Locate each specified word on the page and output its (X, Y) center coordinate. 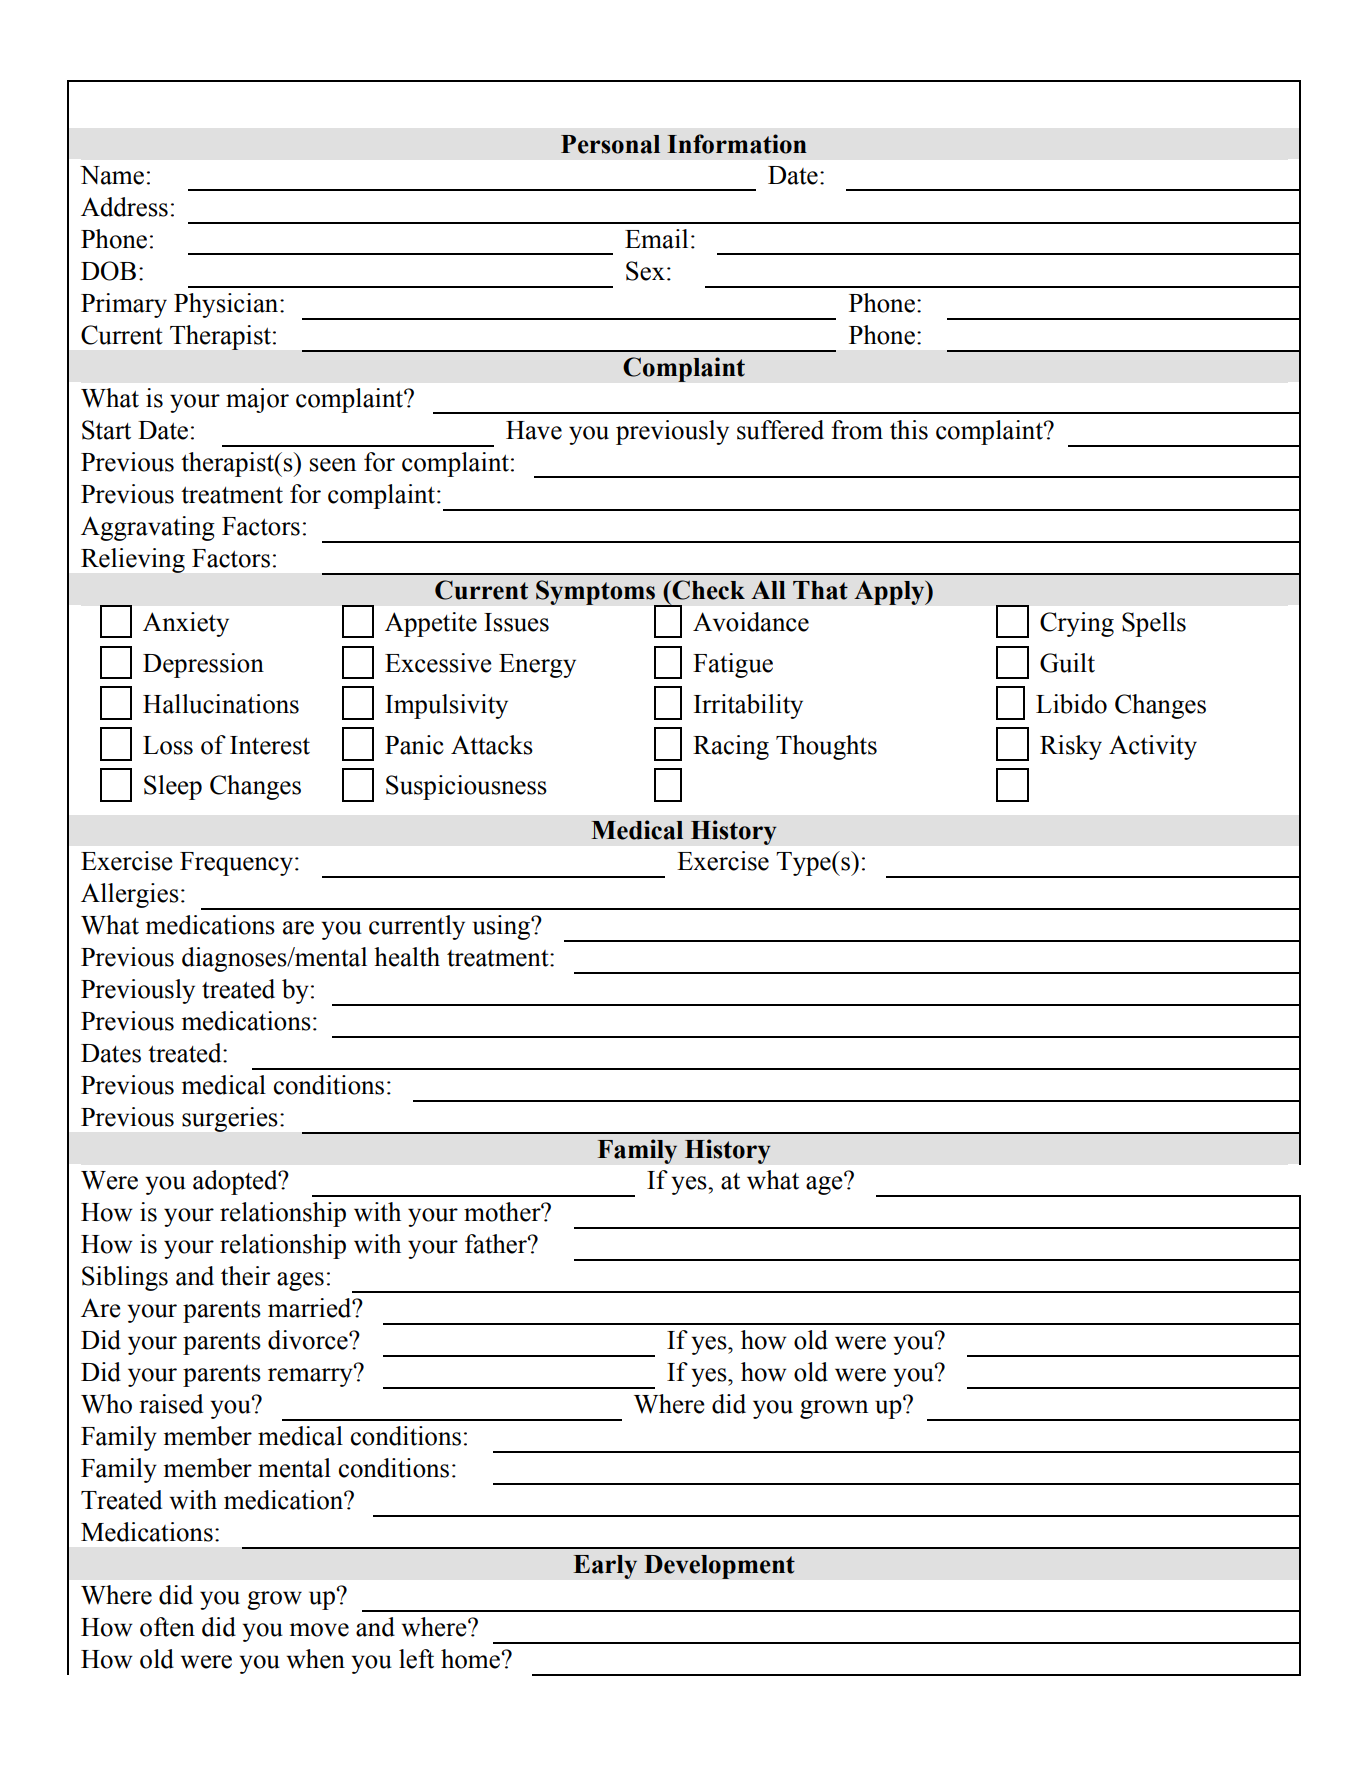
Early (605, 1567)
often (167, 1627)
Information (737, 144)
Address (124, 207)
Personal (610, 144)
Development (719, 1567)
